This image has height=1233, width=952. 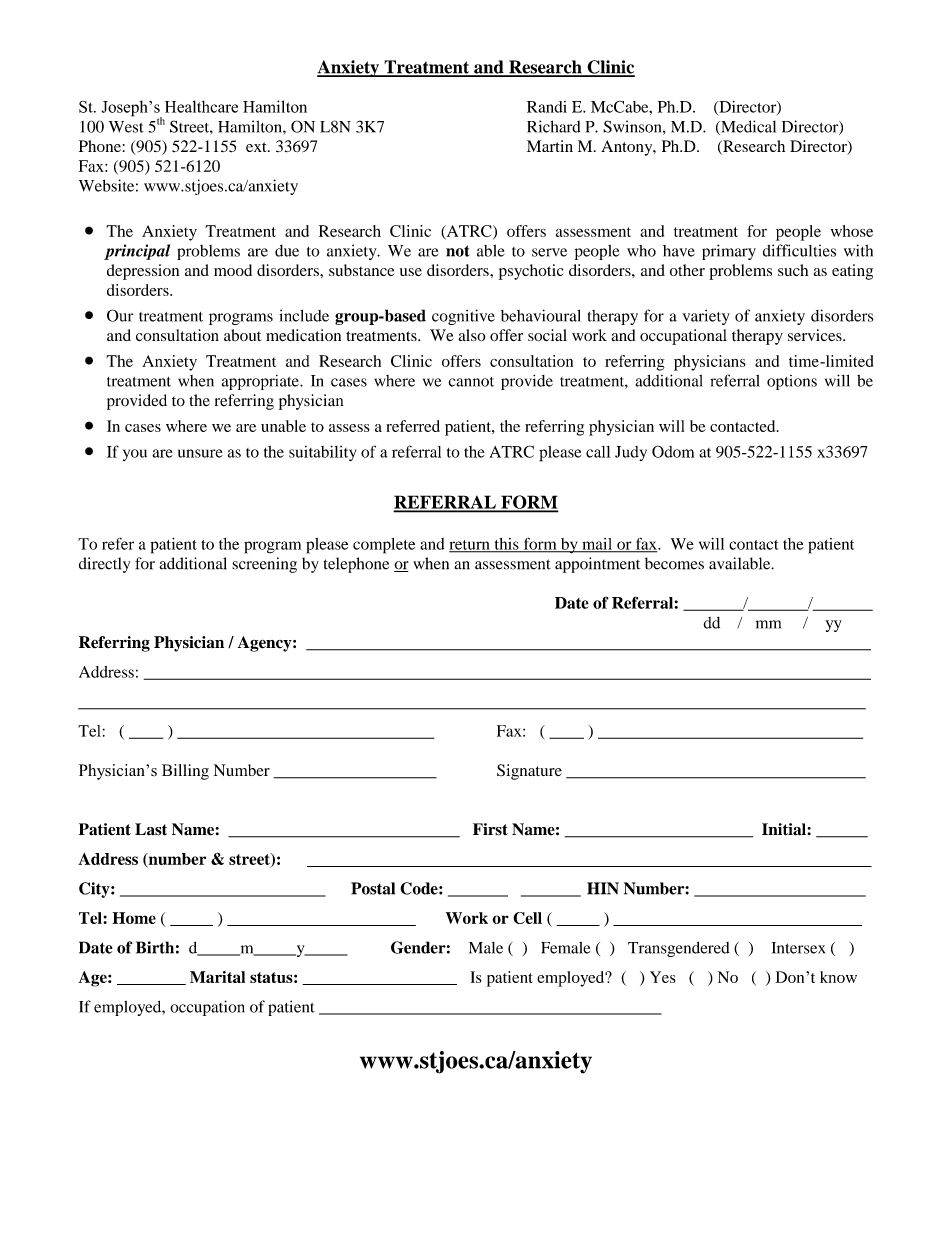 I want to click on about, so click(x=242, y=335).
